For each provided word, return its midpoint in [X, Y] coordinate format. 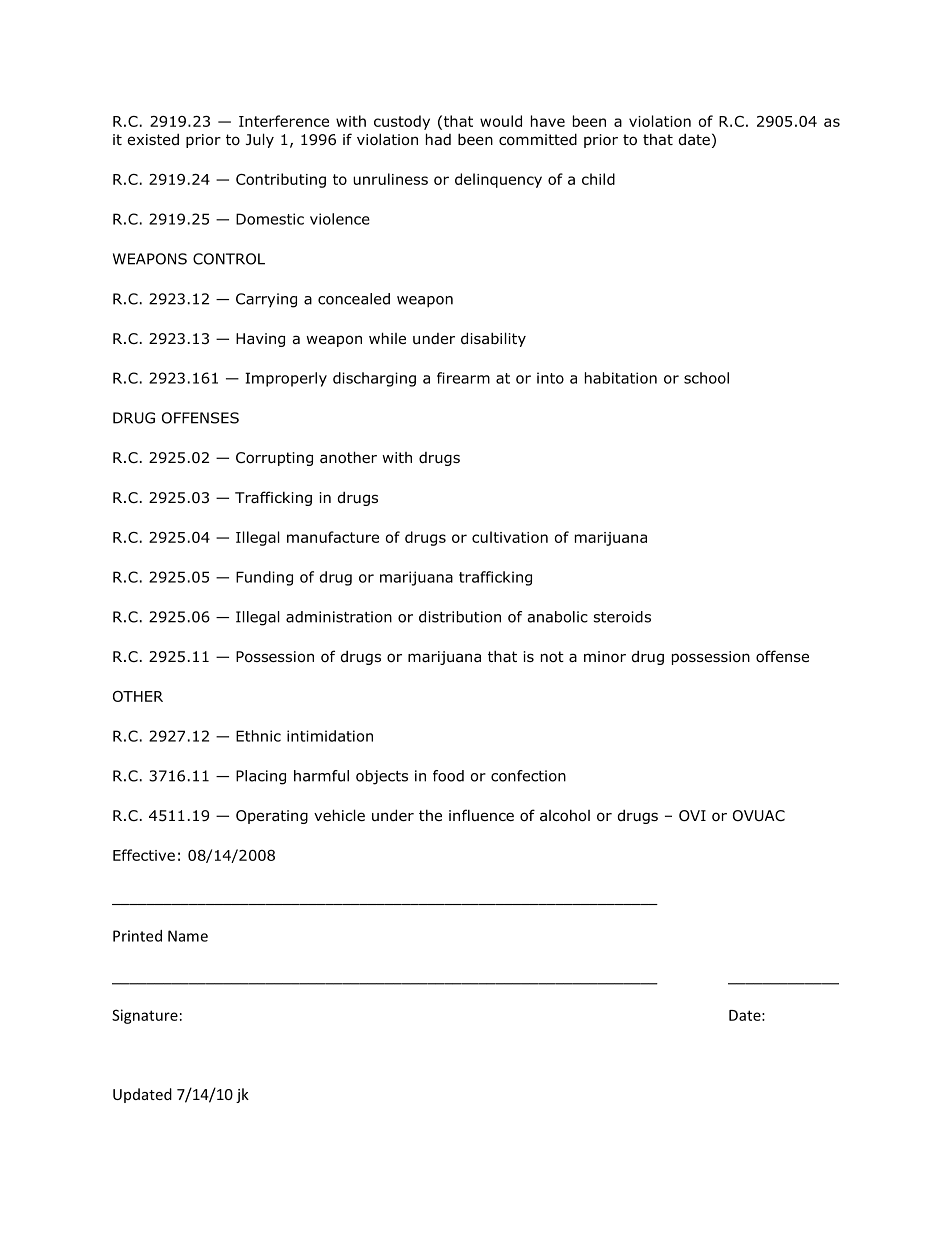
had [438, 139]
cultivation [510, 537]
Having [260, 340]
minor [605, 656]
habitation [621, 378]
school [706, 378]
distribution [460, 617]
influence [481, 815]
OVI [692, 816]
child [598, 179]
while [387, 338]
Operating [272, 817]
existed [153, 139]
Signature [145, 1016]
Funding [264, 578]
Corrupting [274, 459]
